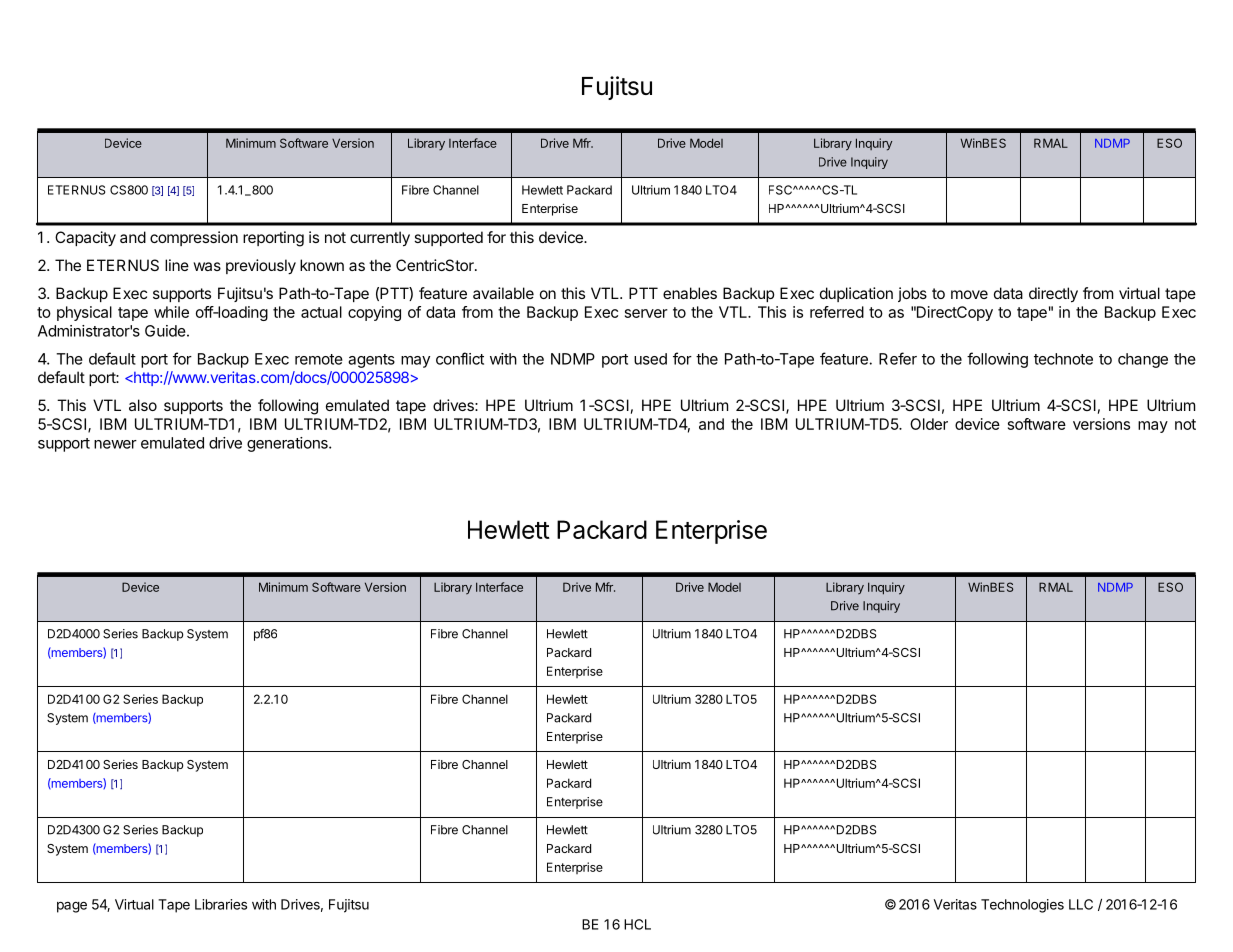  I want to click on was, so click(207, 266).
